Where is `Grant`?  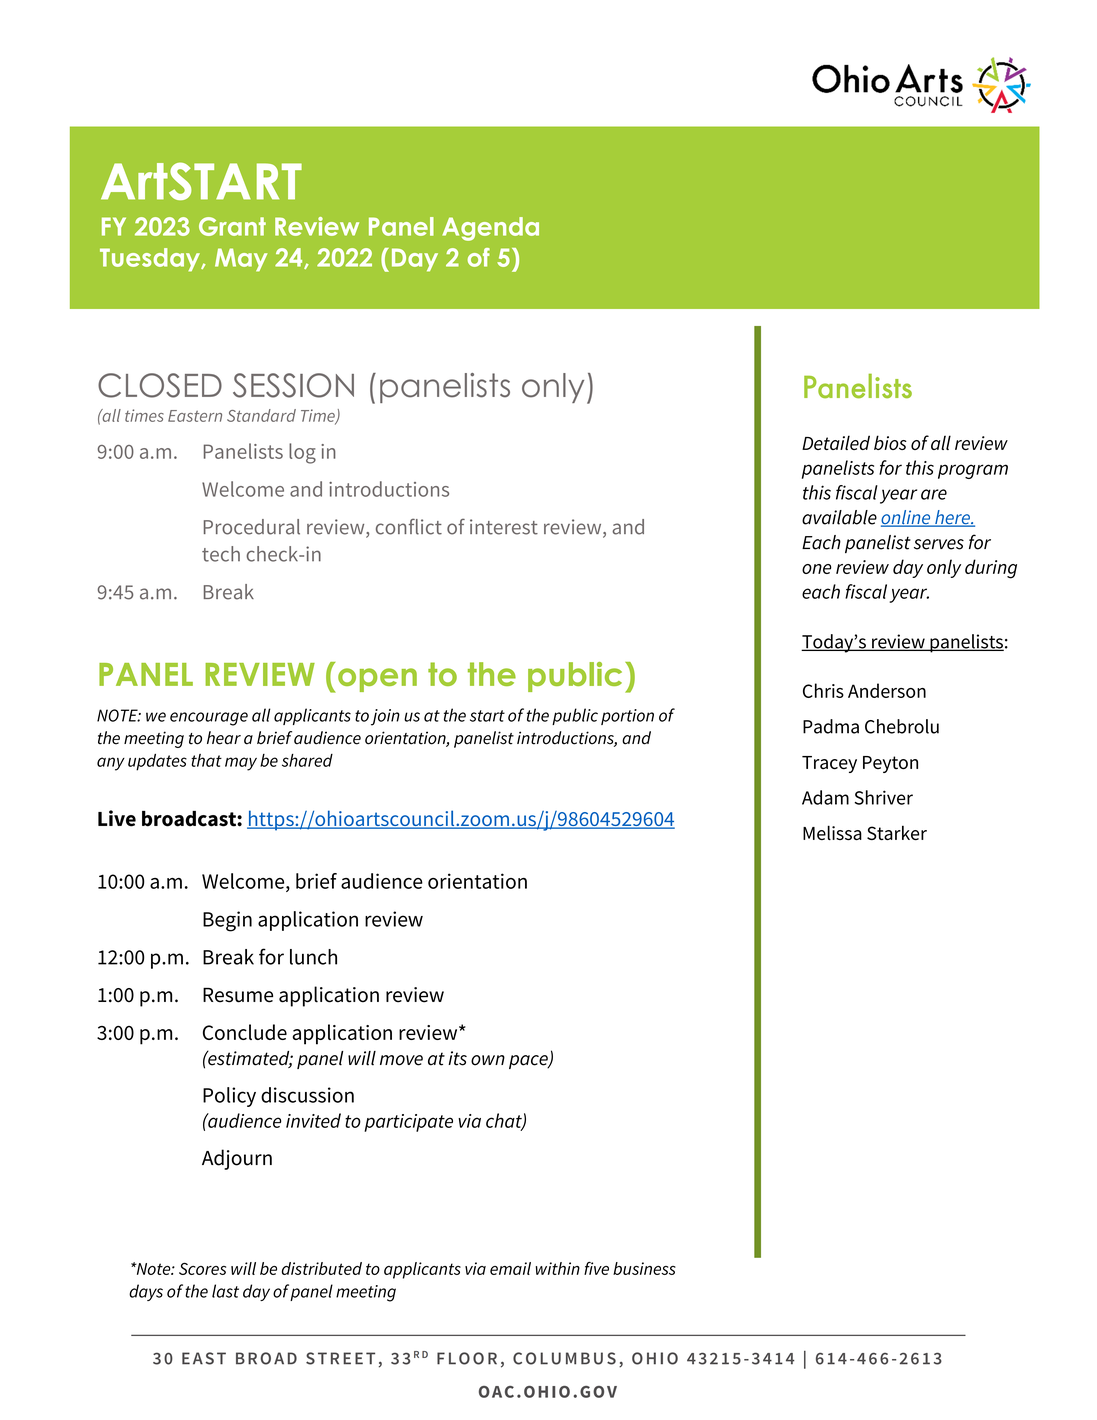 Grant is located at coordinates (232, 226).
